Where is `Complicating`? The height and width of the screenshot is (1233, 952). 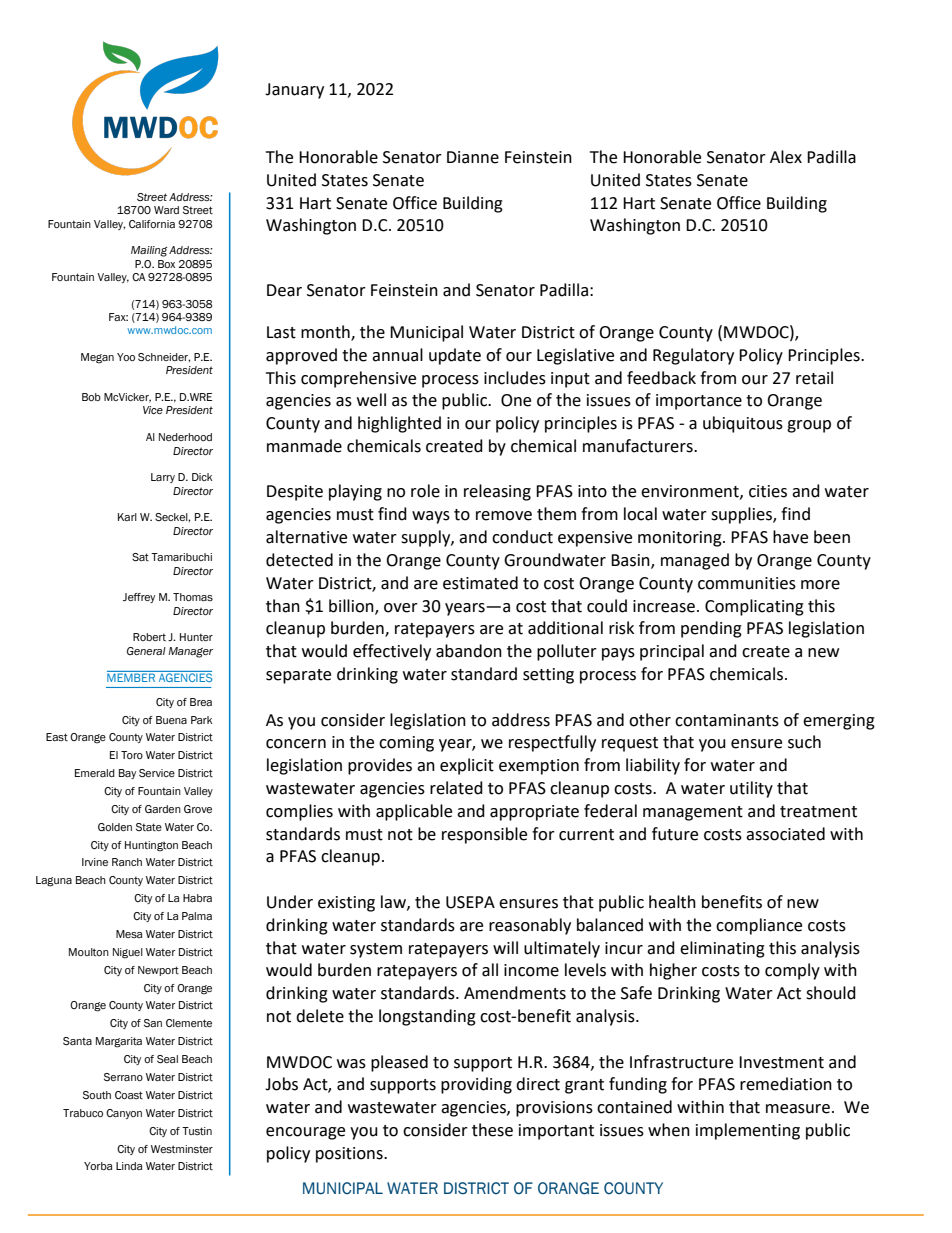
Complicating is located at coordinates (754, 607).
